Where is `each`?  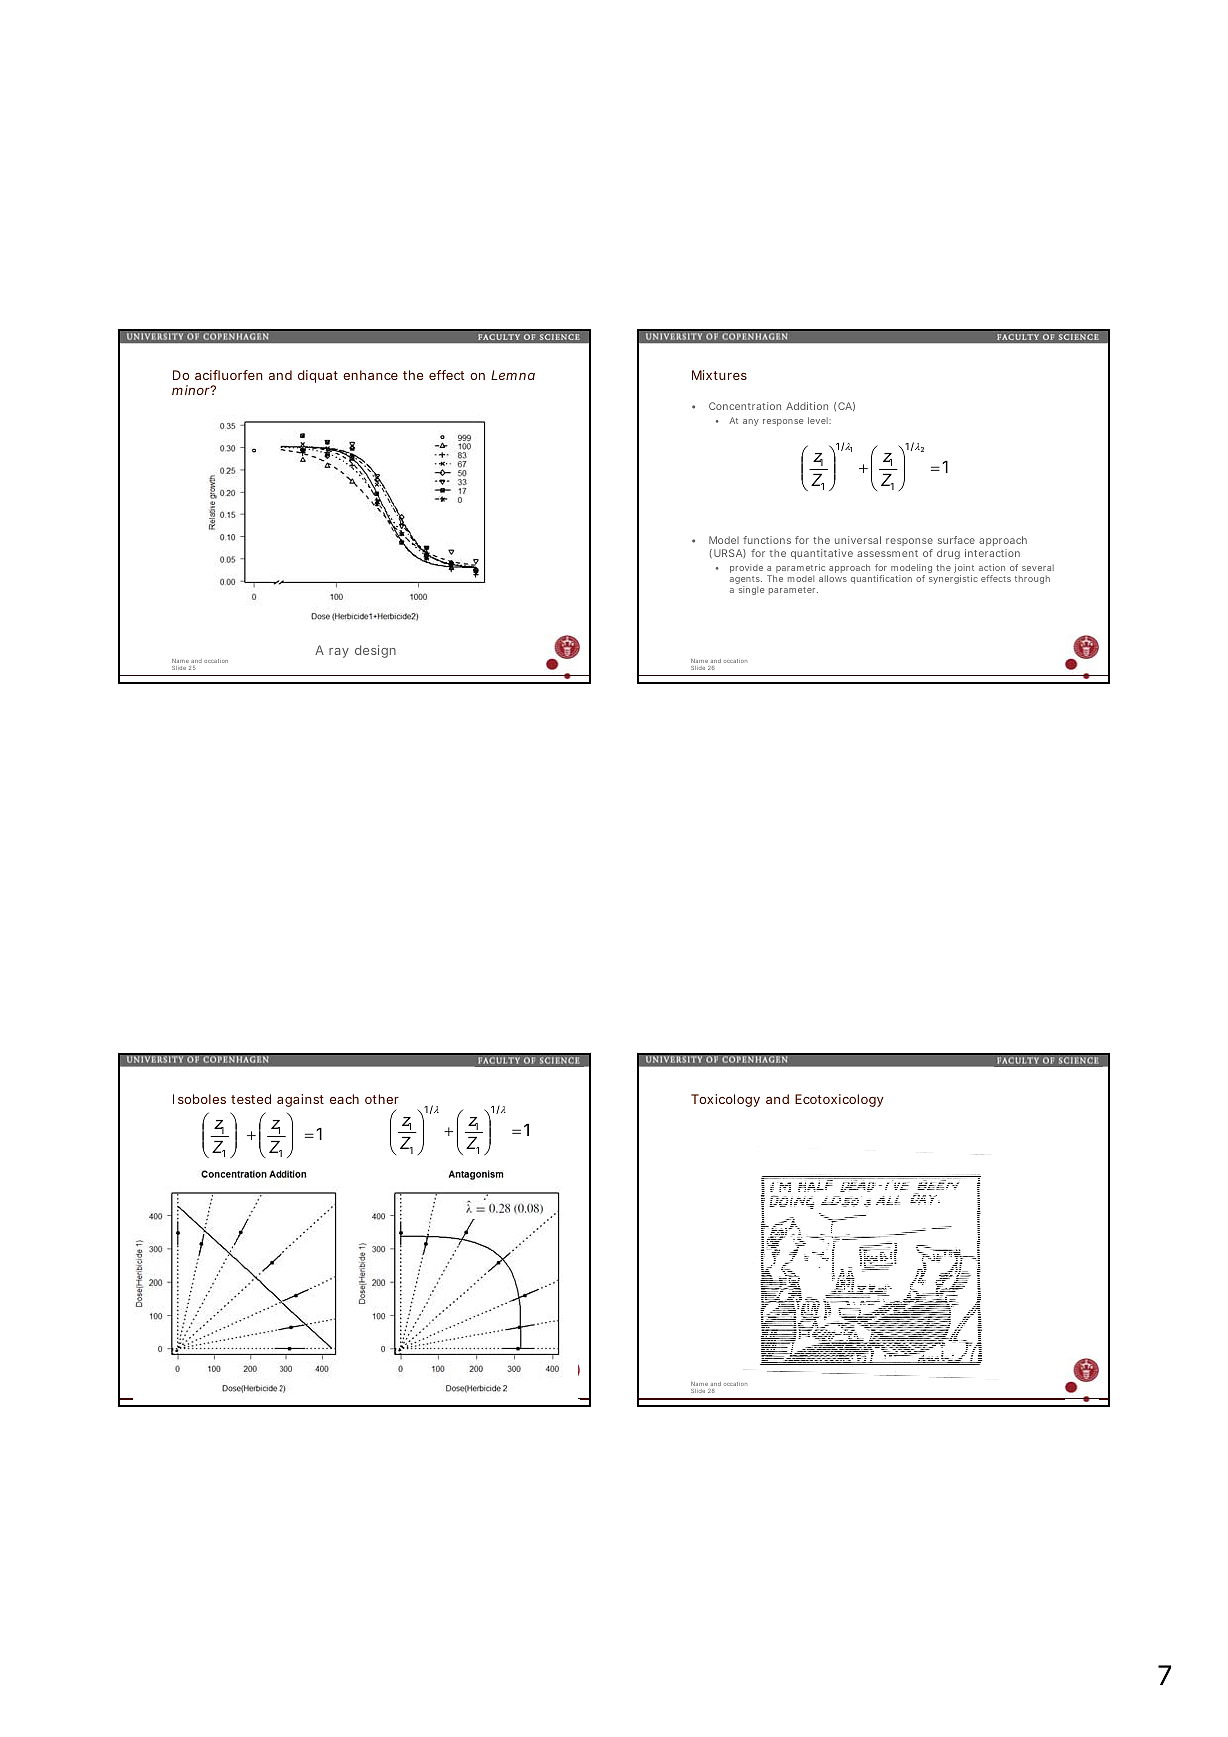
each is located at coordinates (344, 1099).
